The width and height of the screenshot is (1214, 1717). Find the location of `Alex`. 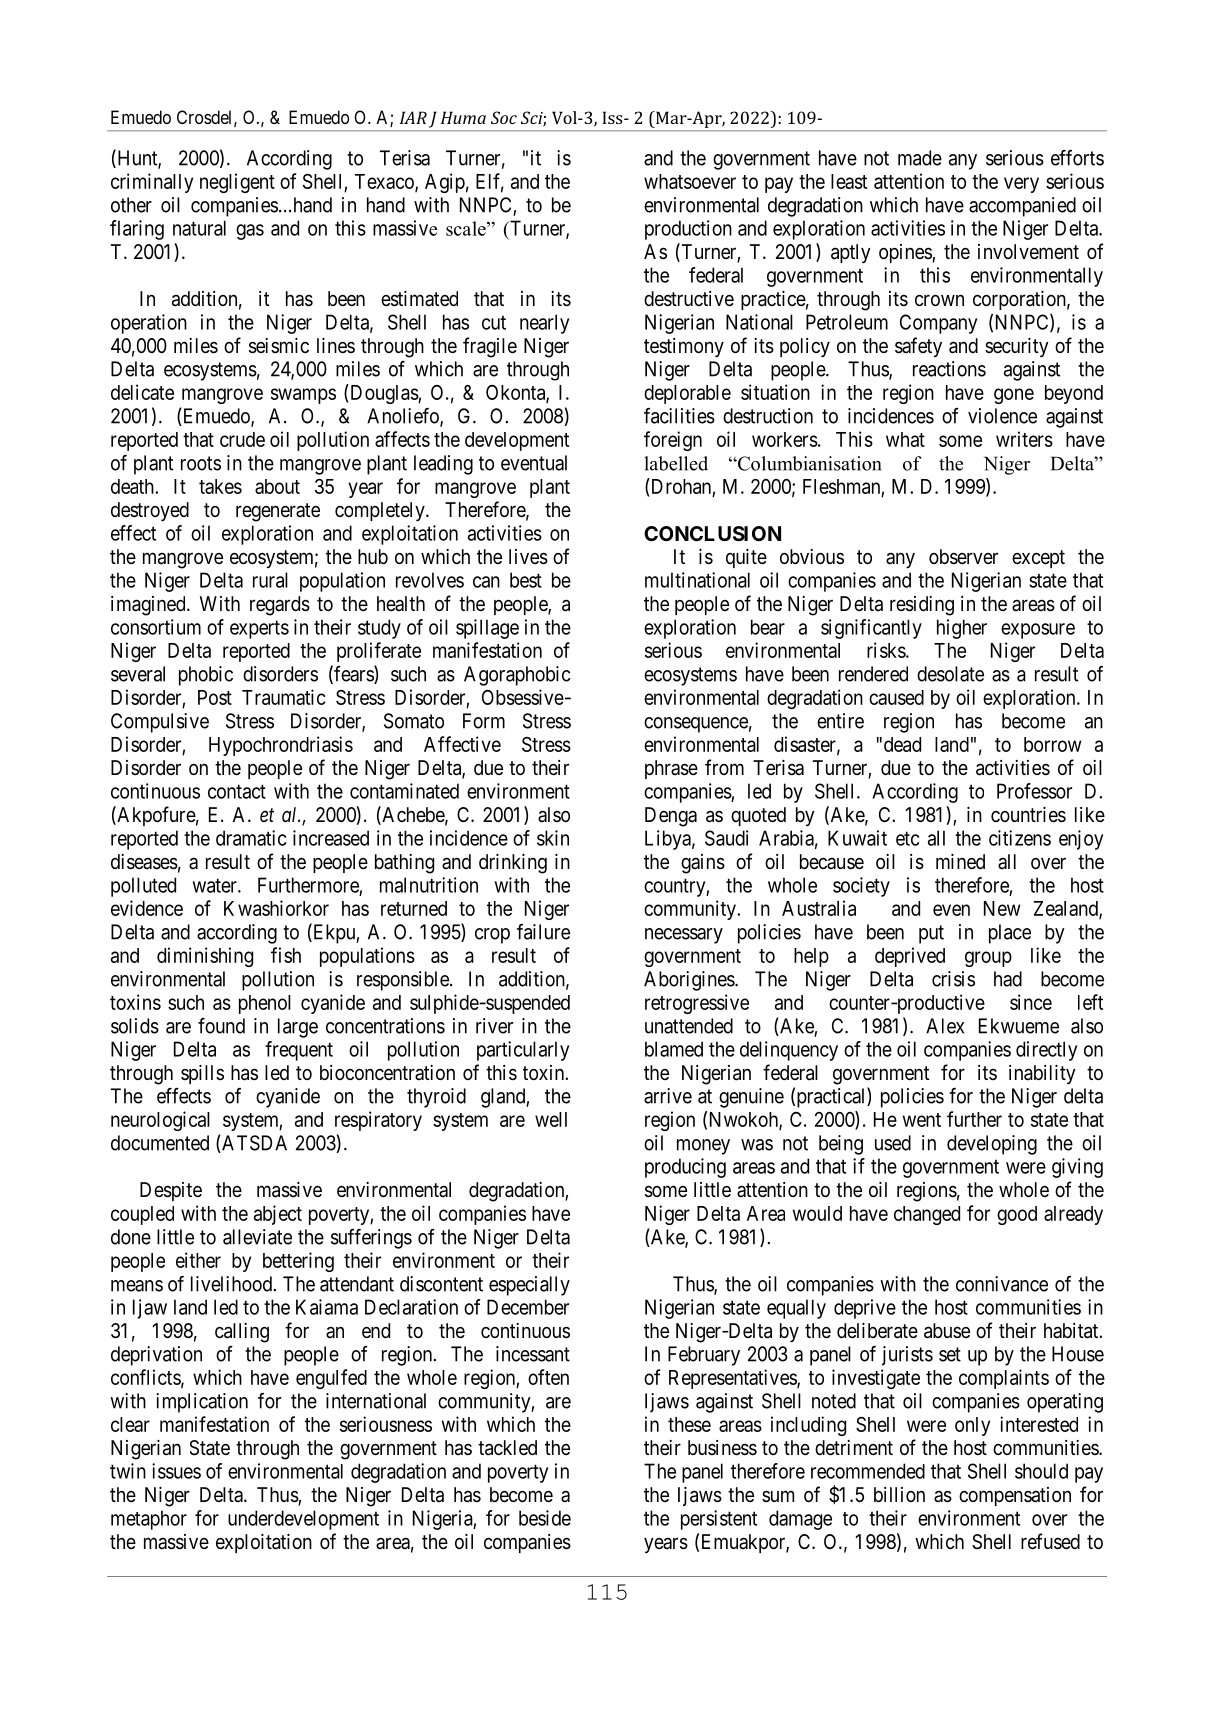

Alex is located at coordinates (945, 1026).
